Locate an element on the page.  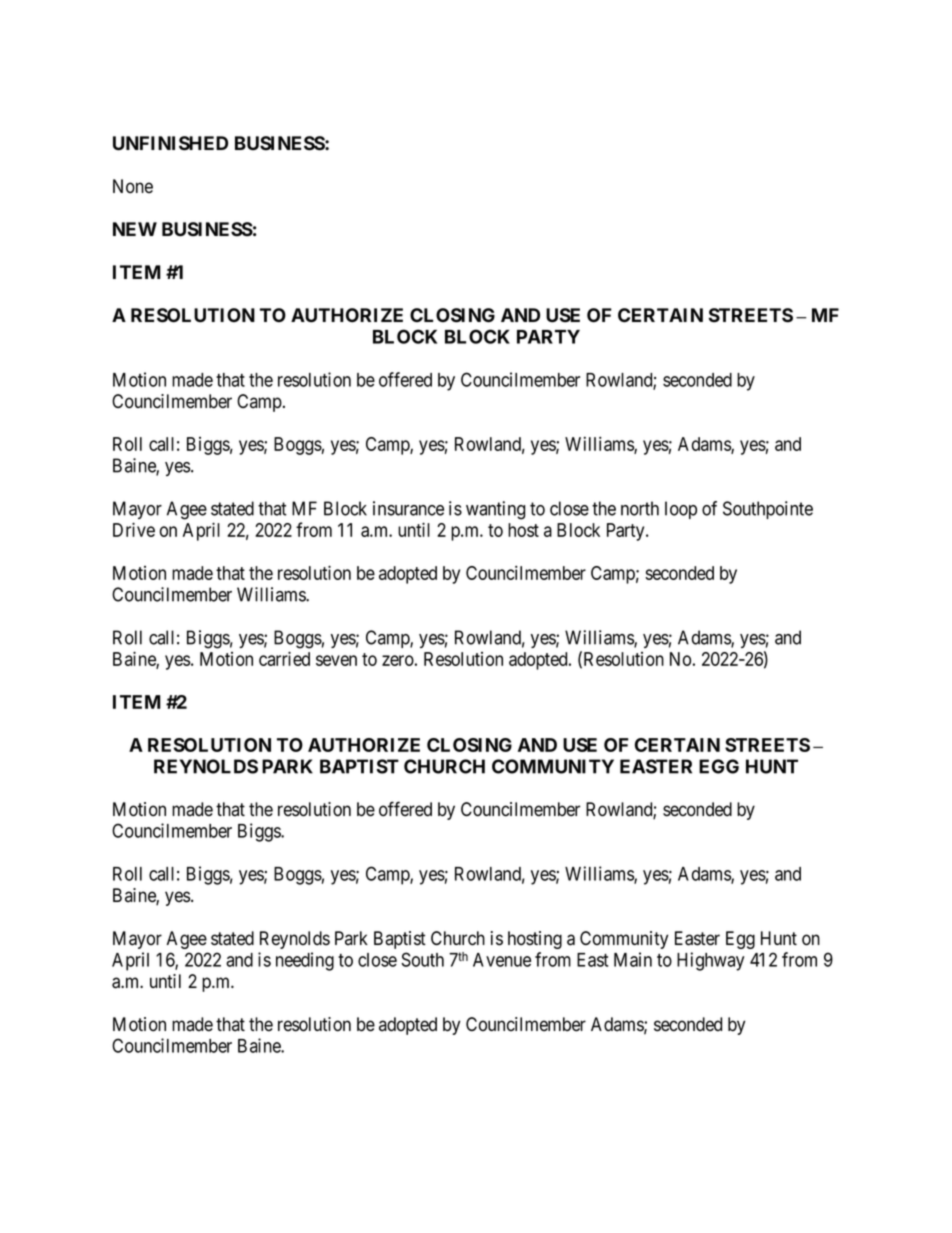
north is located at coordinates (640, 508).
